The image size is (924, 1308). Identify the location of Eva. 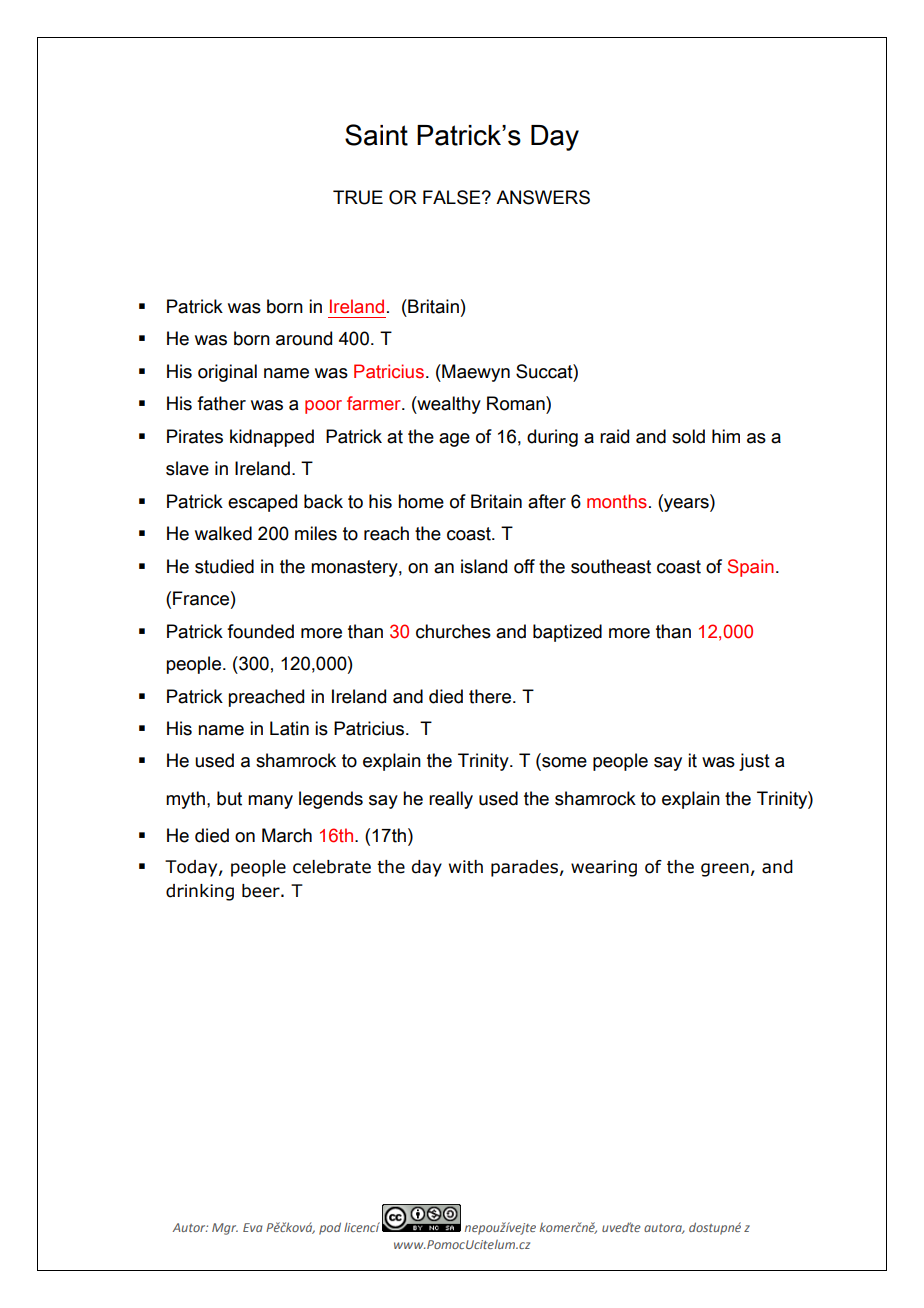
(253, 1227).
